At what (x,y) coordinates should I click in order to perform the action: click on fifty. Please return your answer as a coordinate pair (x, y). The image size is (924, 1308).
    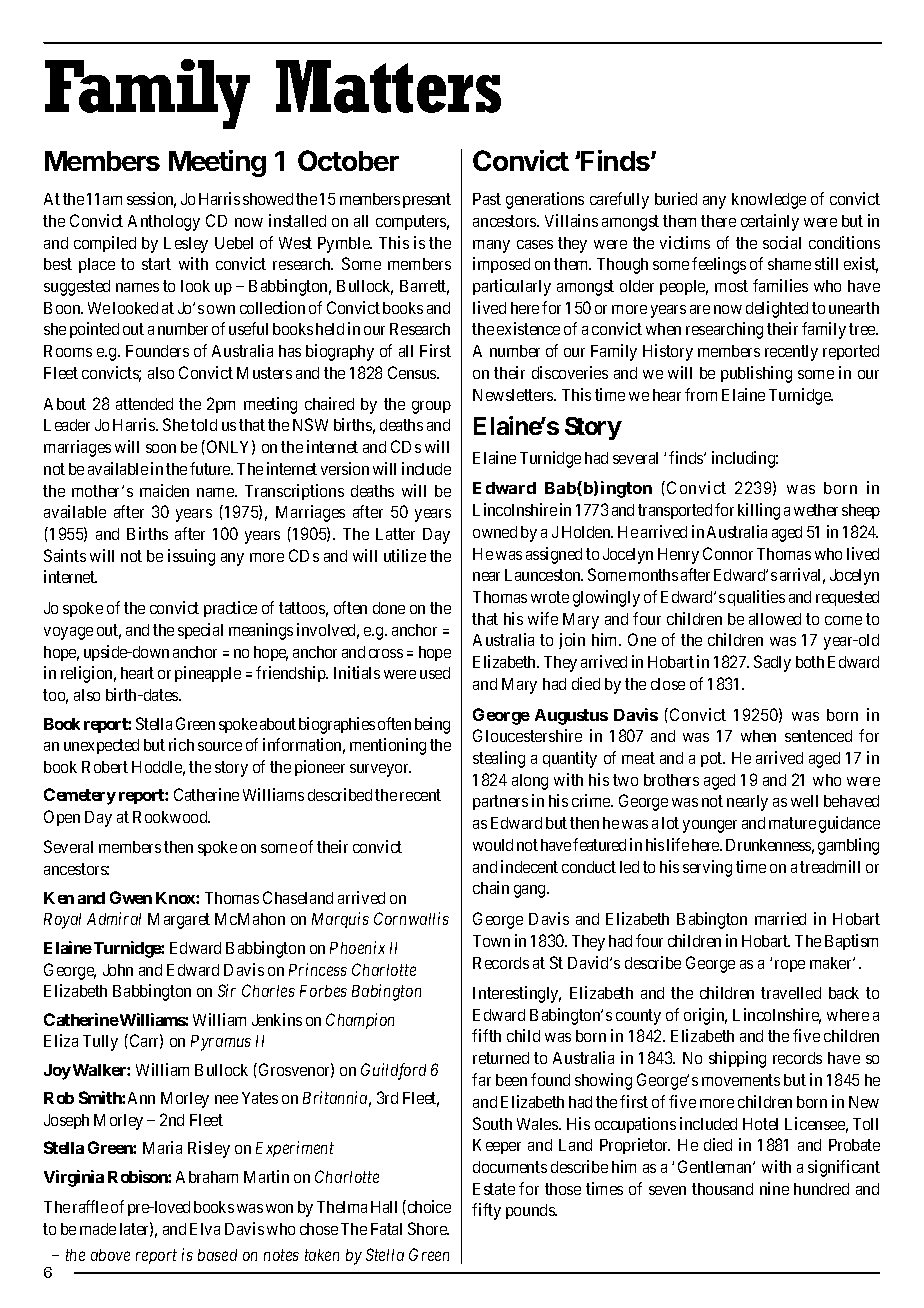
    Looking at the image, I should click on (486, 1211).
